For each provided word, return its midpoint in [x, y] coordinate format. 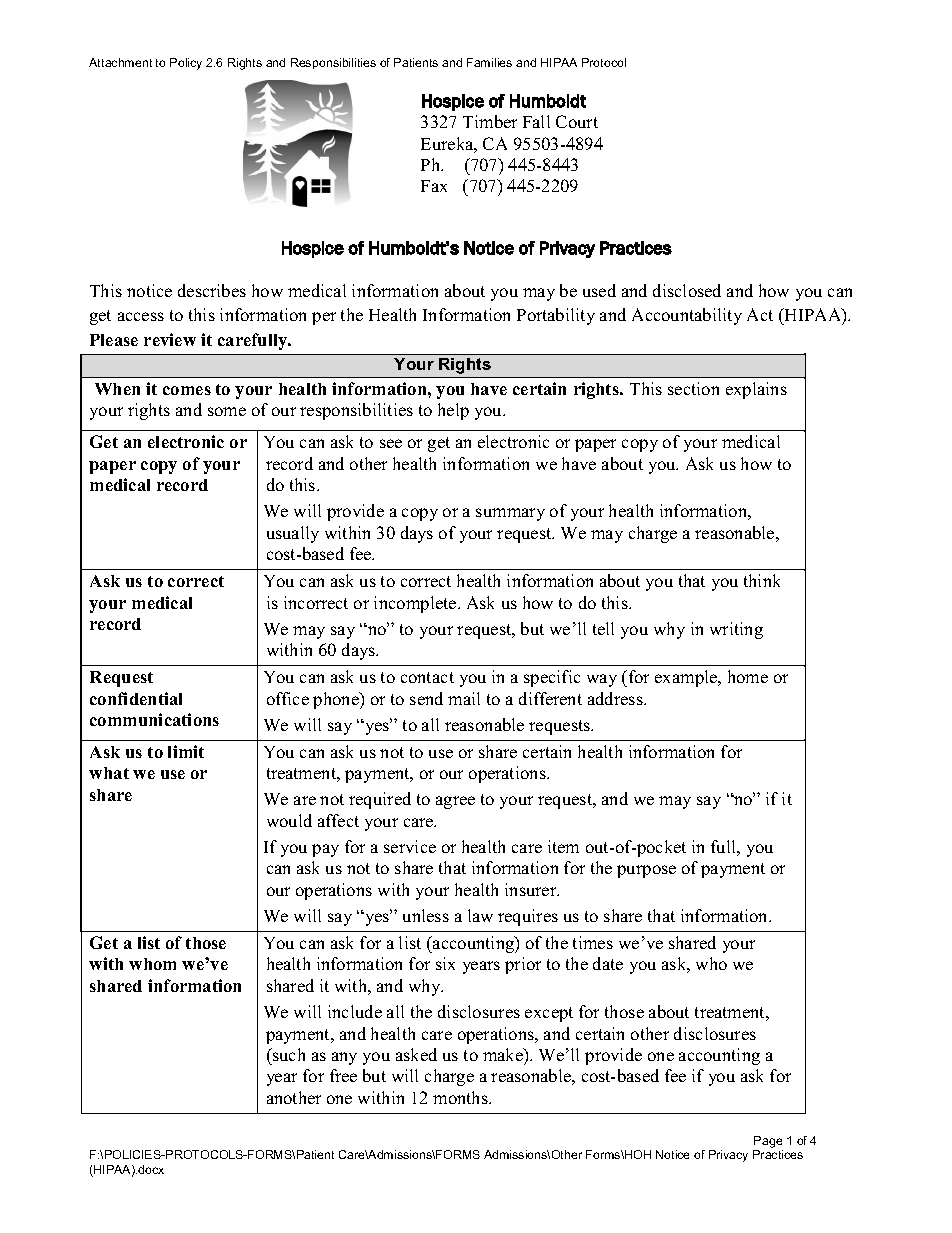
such [288, 1054]
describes [212, 290]
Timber [490, 121]
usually [293, 534]
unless [426, 915]
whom [152, 964]
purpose [646, 871]
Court [577, 121]
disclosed [687, 290]
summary [510, 514]
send [426, 698]
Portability [556, 316]
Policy [186, 64]
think [762, 580]
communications [154, 719]
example [687, 678]
